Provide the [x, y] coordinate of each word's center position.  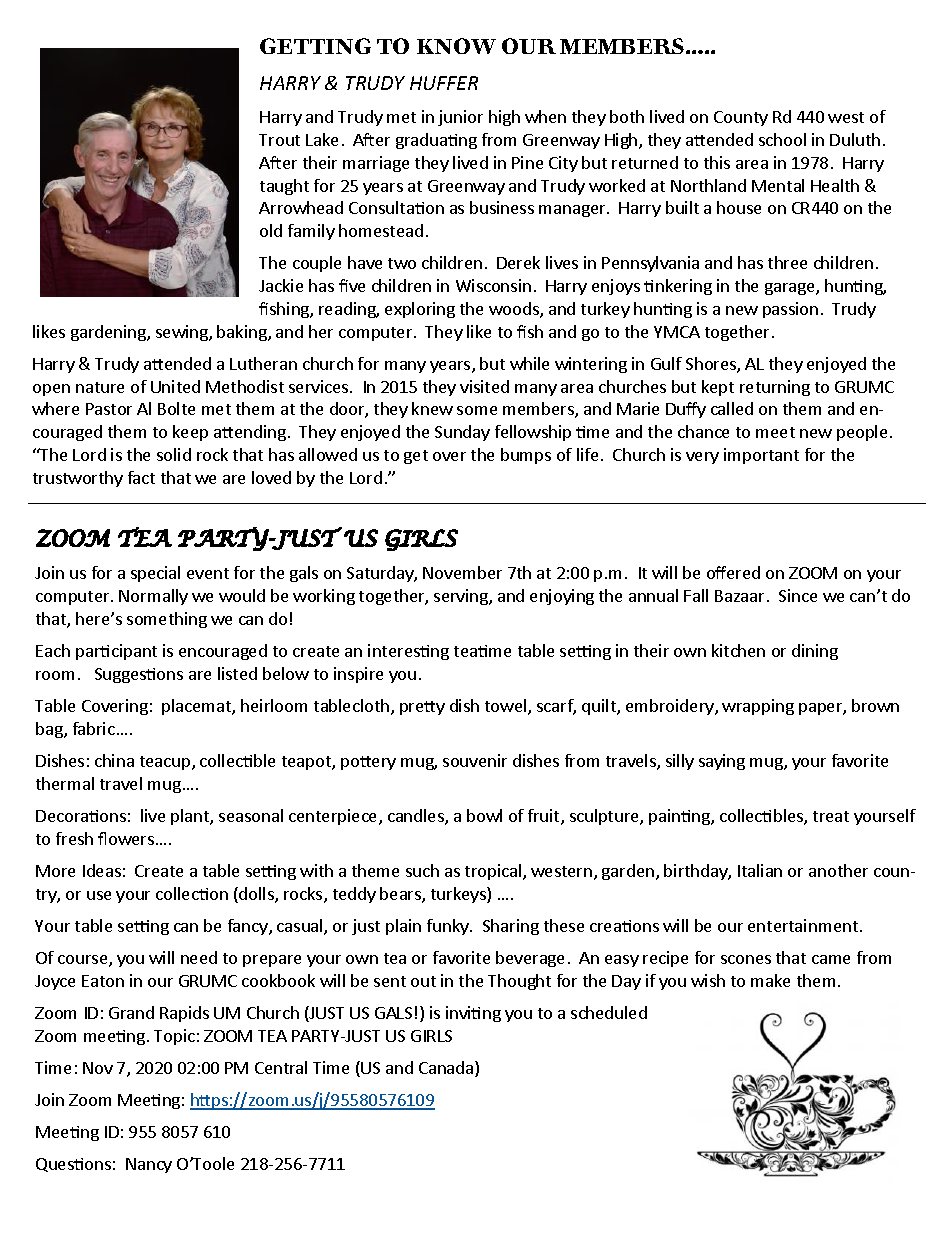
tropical [494, 872]
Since [798, 595]
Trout [279, 140]
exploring [420, 310]
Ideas [102, 870]
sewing [183, 333]
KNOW [456, 46]
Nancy [149, 1165]
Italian [760, 870]
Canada [447, 1069]
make [770, 980]
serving [462, 597]
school [782, 139]
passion [790, 310]
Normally [153, 597]
